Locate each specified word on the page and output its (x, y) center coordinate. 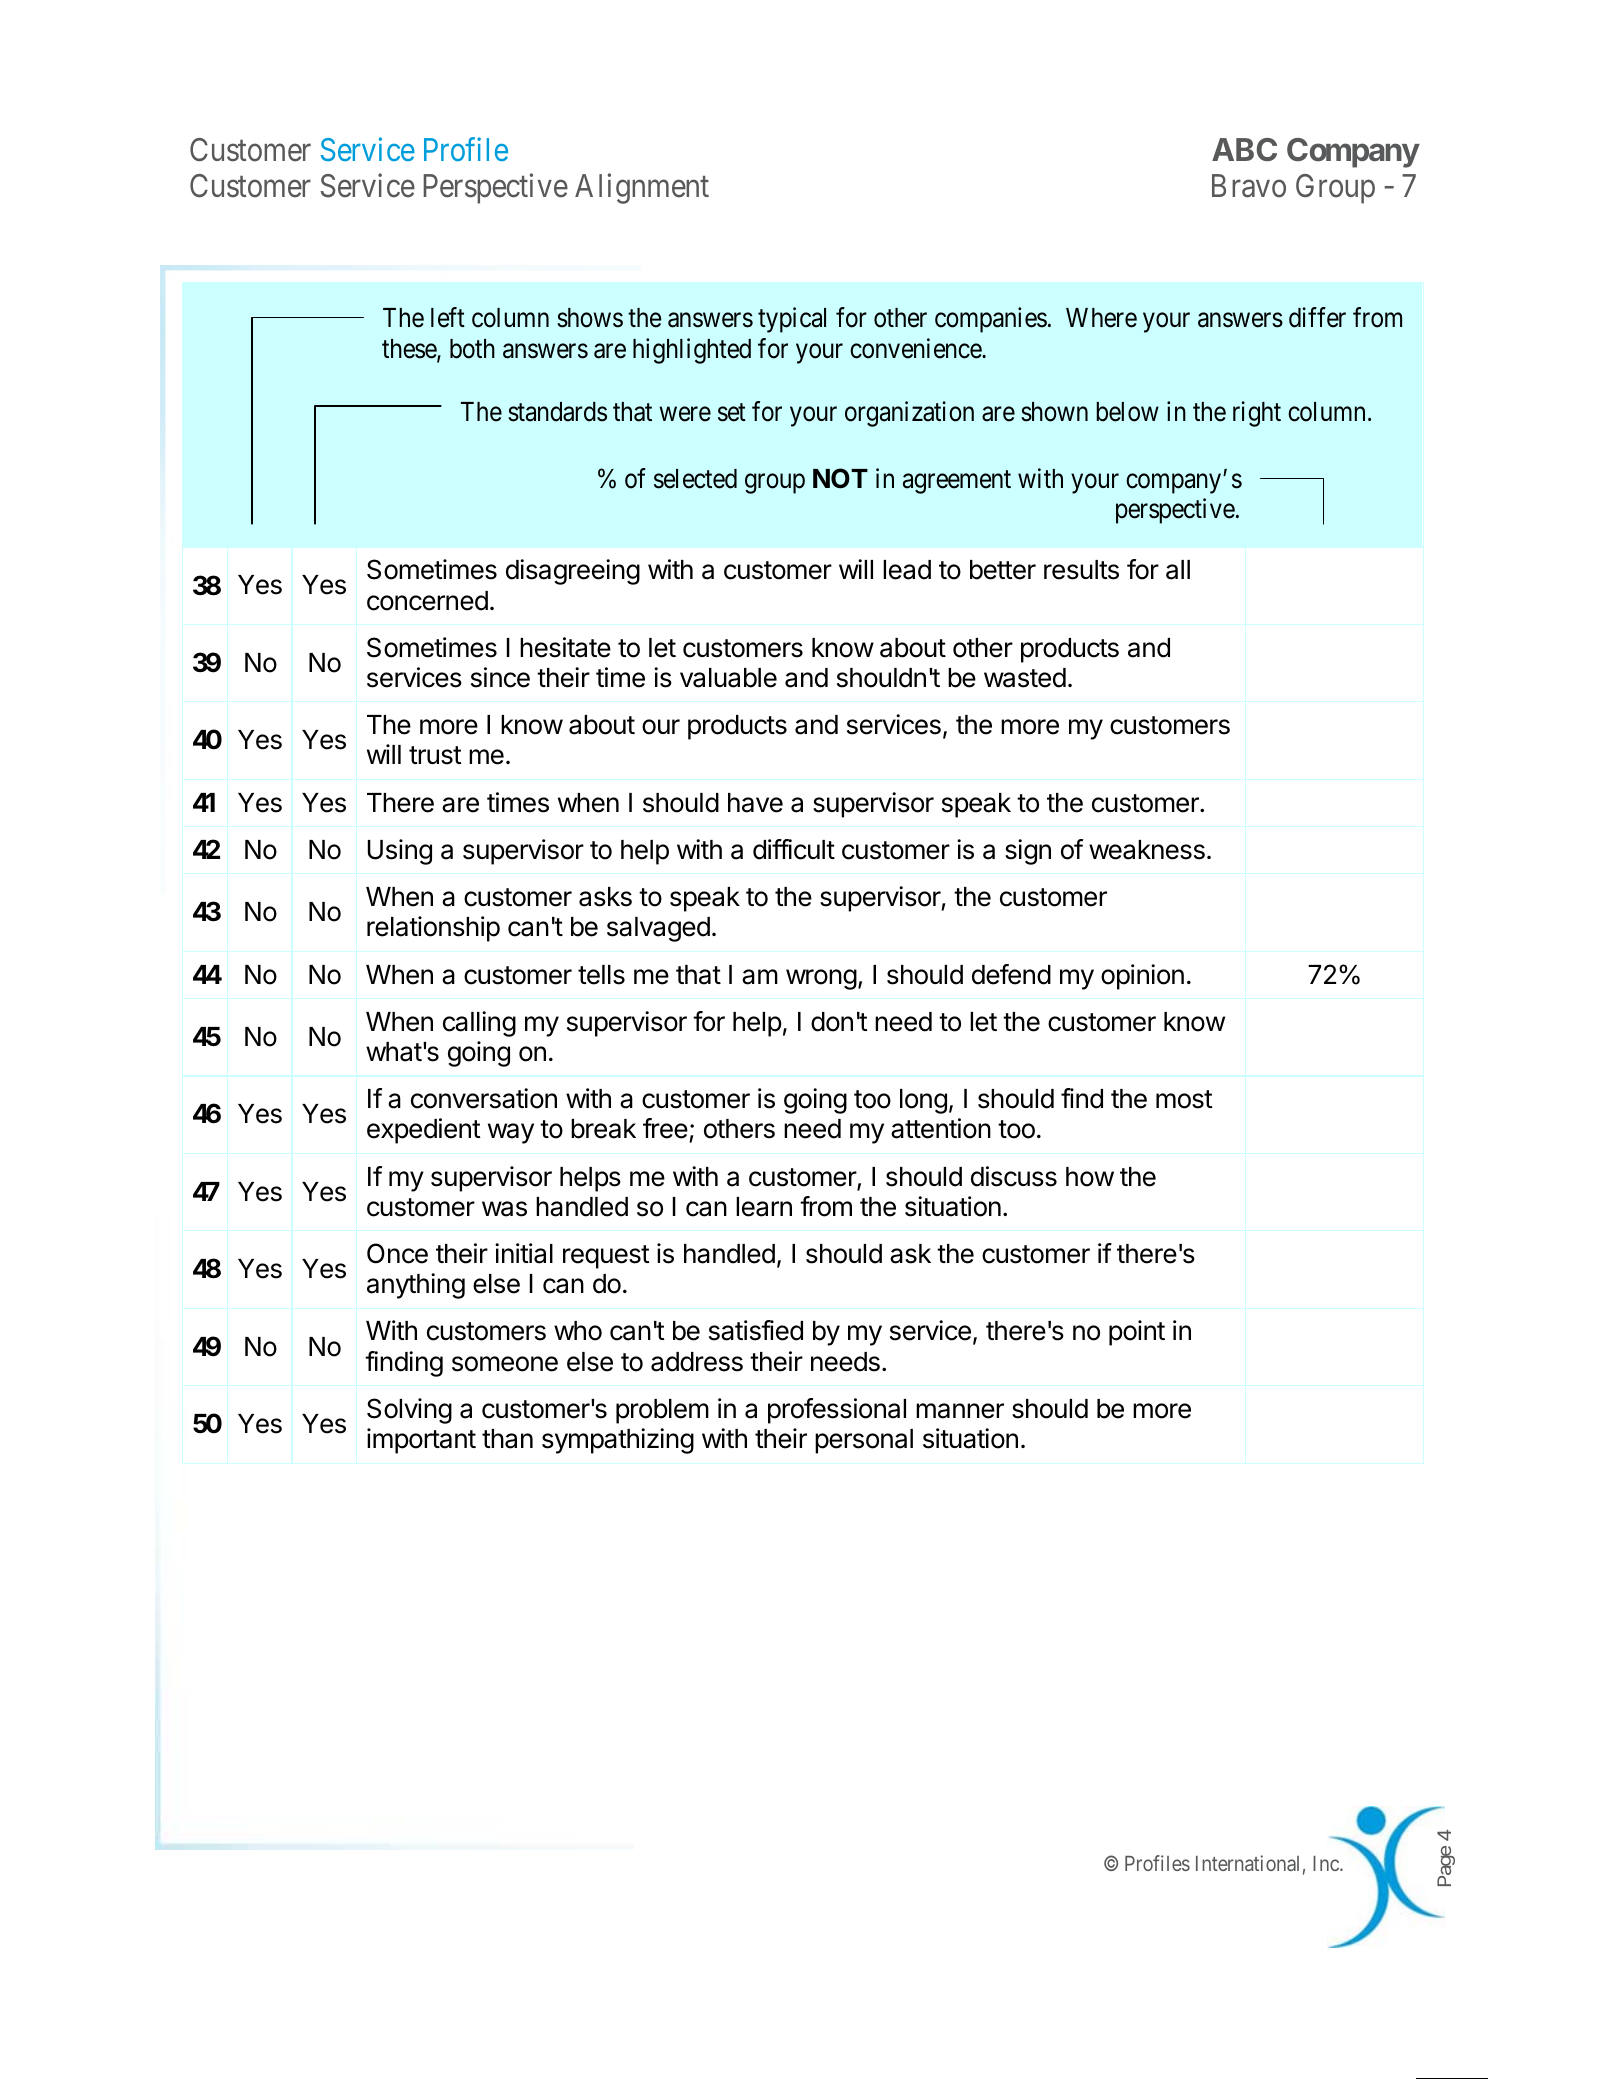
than (507, 1439)
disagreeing (573, 572)
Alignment (642, 189)
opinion (1142, 977)
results (1081, 570)
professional (837, 1411)
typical (792, 320)
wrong (821, 979)
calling (479, 1024)
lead (907, 570)
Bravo (1249, 186)
